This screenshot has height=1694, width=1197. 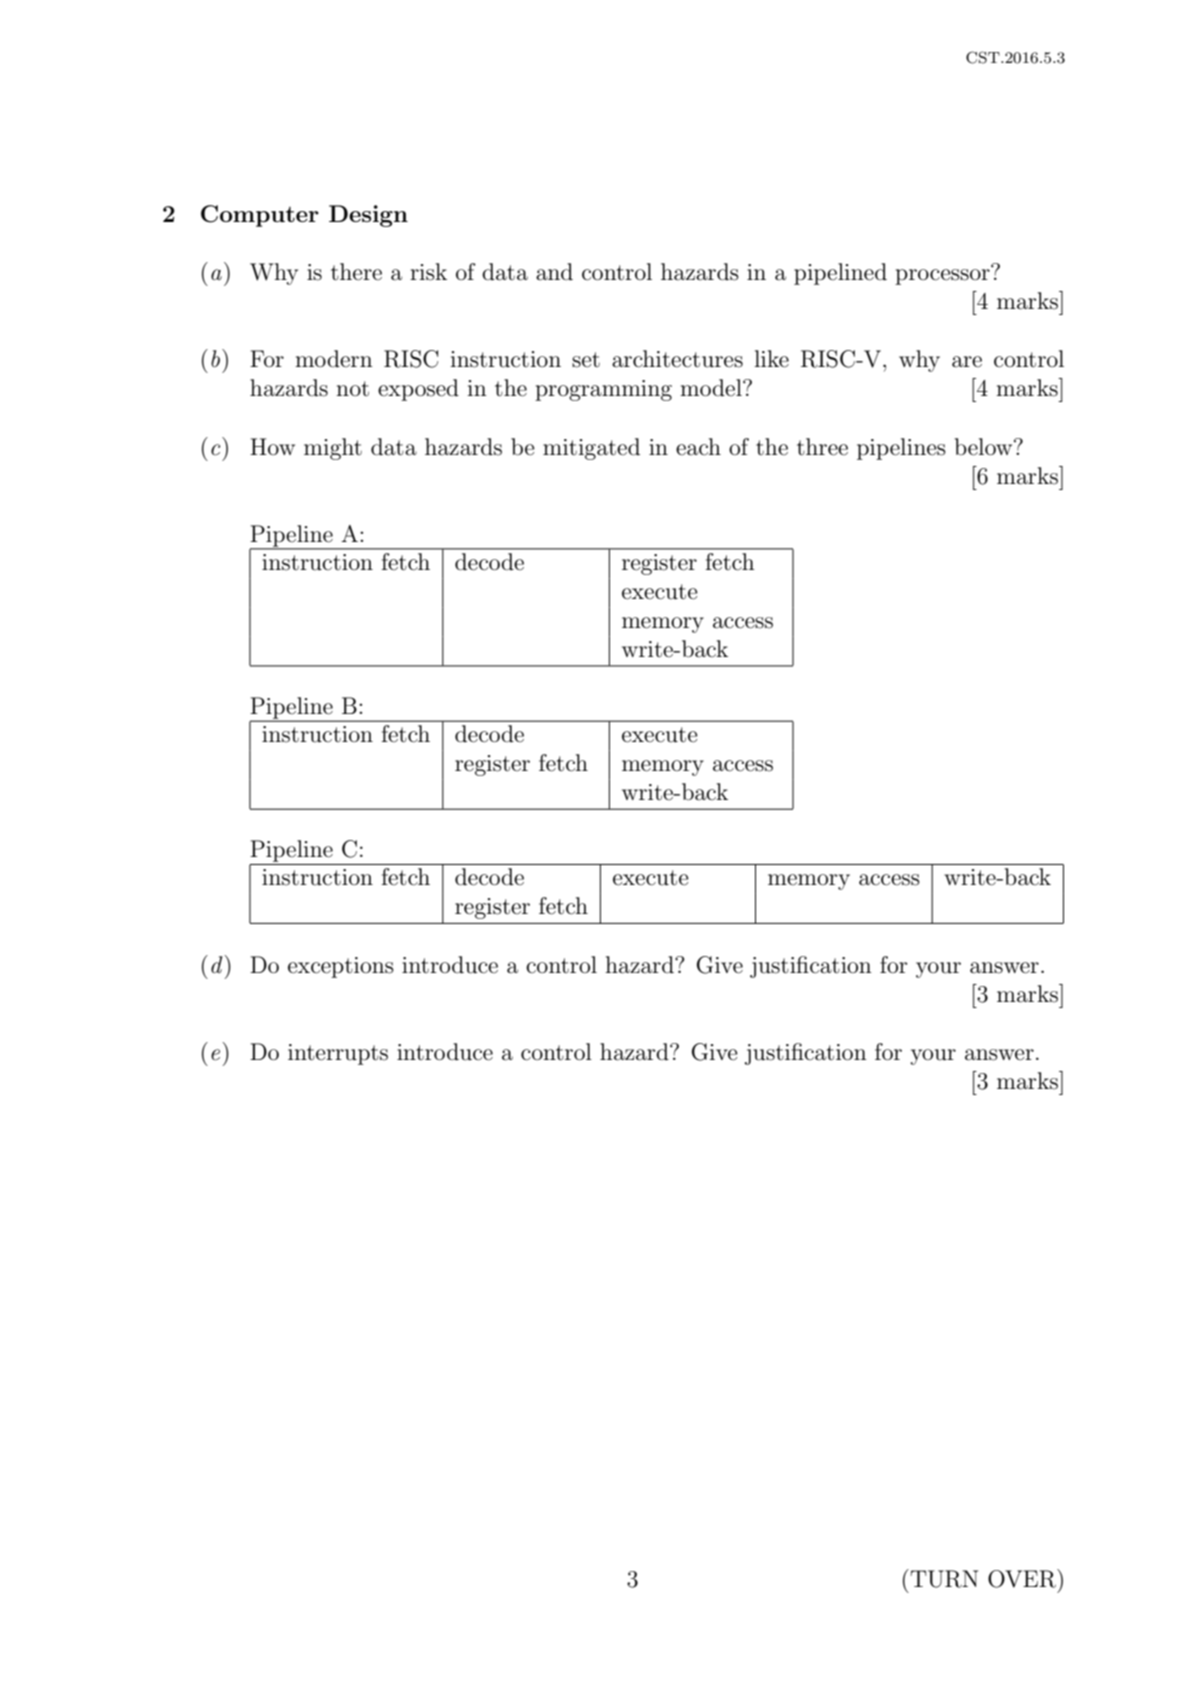 I want to click on there, so click(x=356, y=272).
